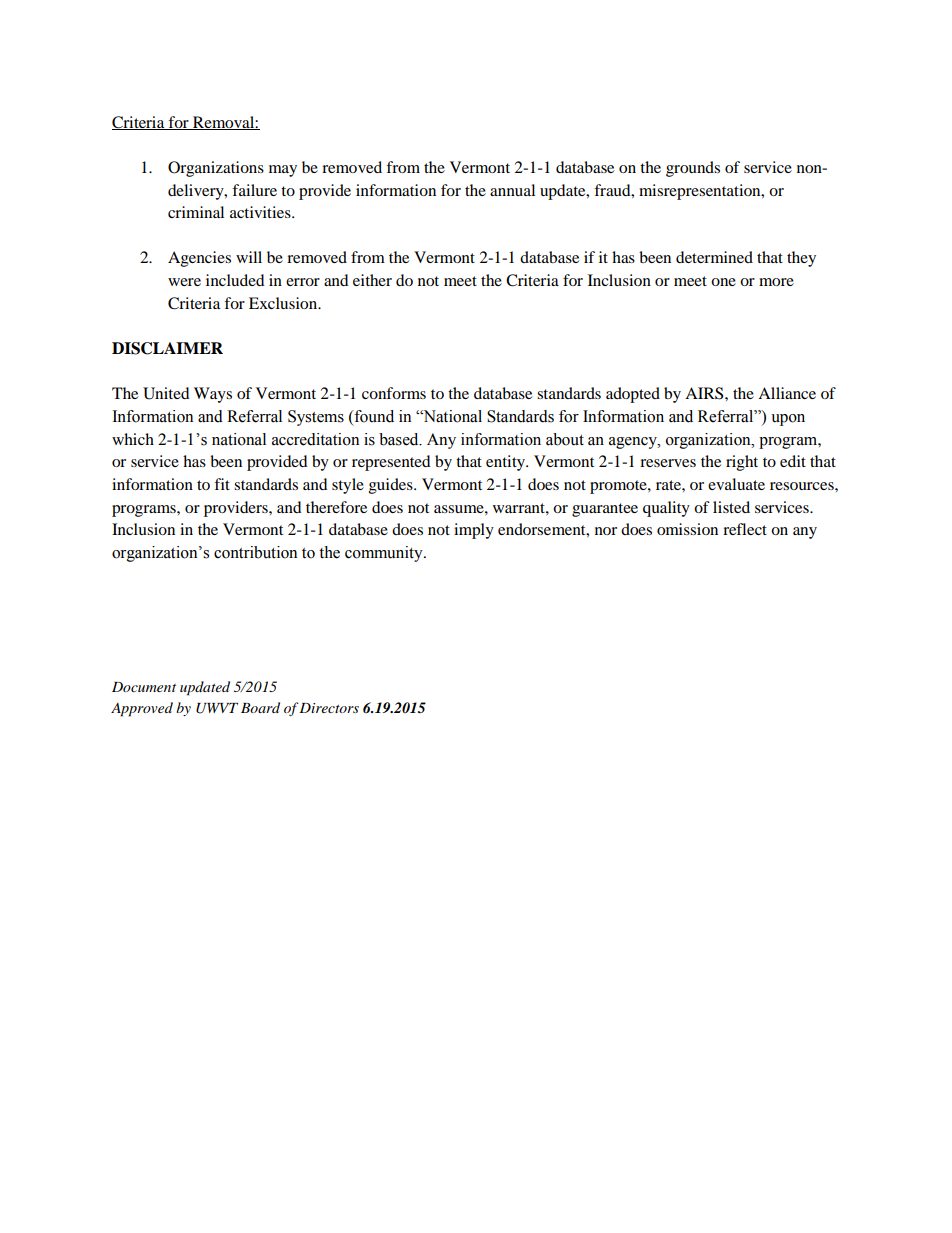 The width and height of the screenshot is (952, 1233). What do you see at coordinates (196, 212) in the screenshot?
I see `criminal` at bounding box center [196, 212].
